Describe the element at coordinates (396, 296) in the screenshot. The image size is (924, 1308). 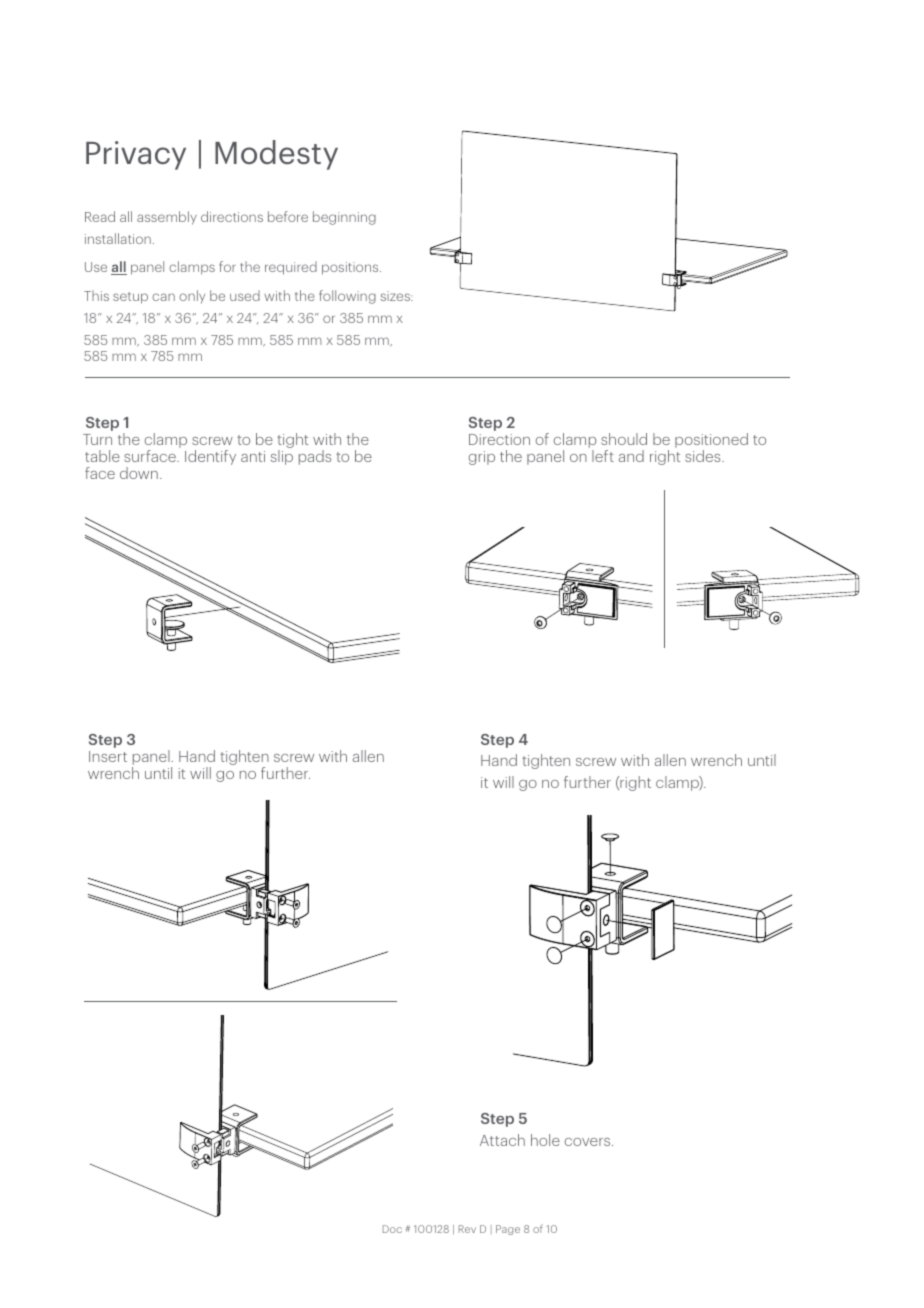
I see `sizes` at that location.
